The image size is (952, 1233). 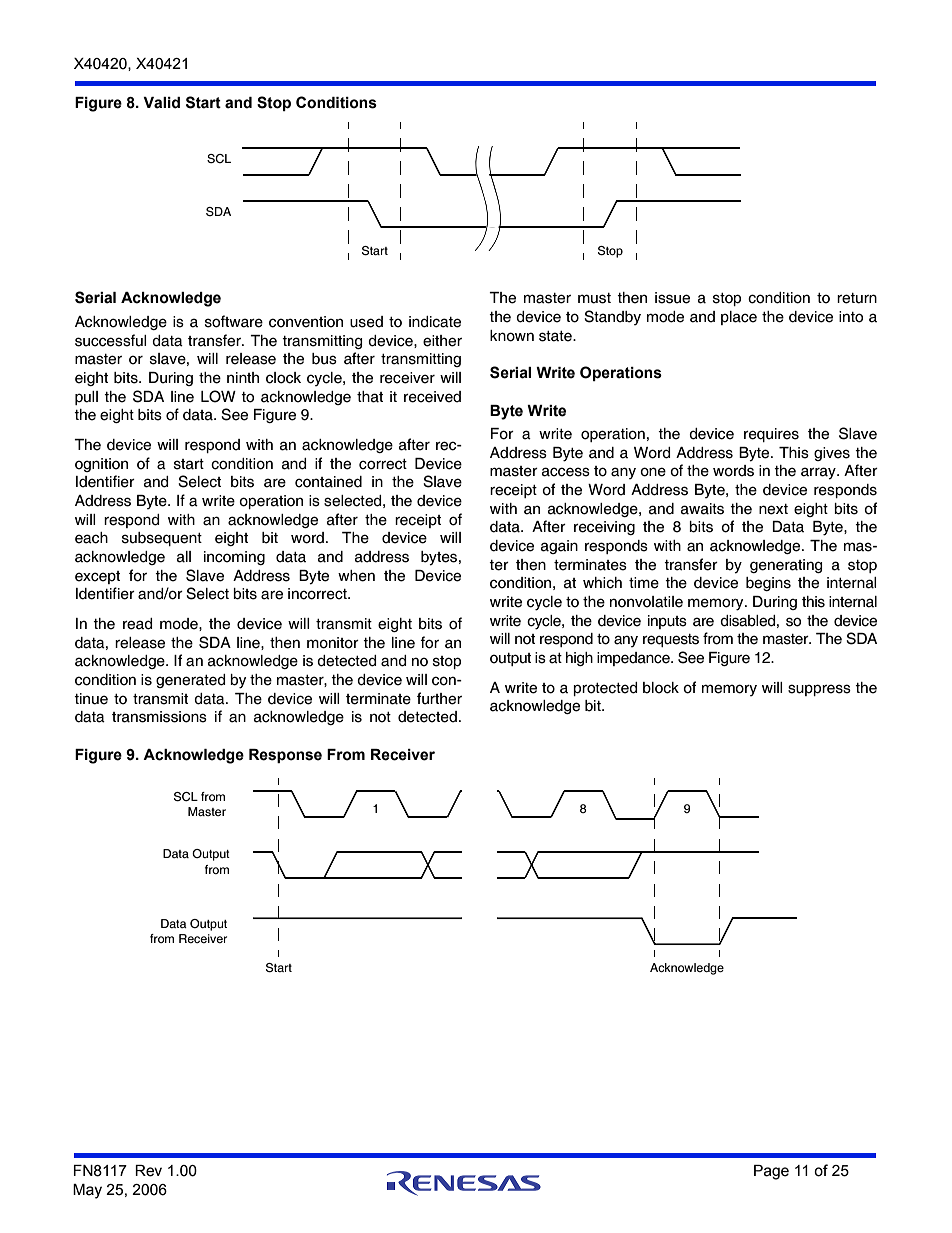 I want to click on issue, so click(x=672, y=298).
